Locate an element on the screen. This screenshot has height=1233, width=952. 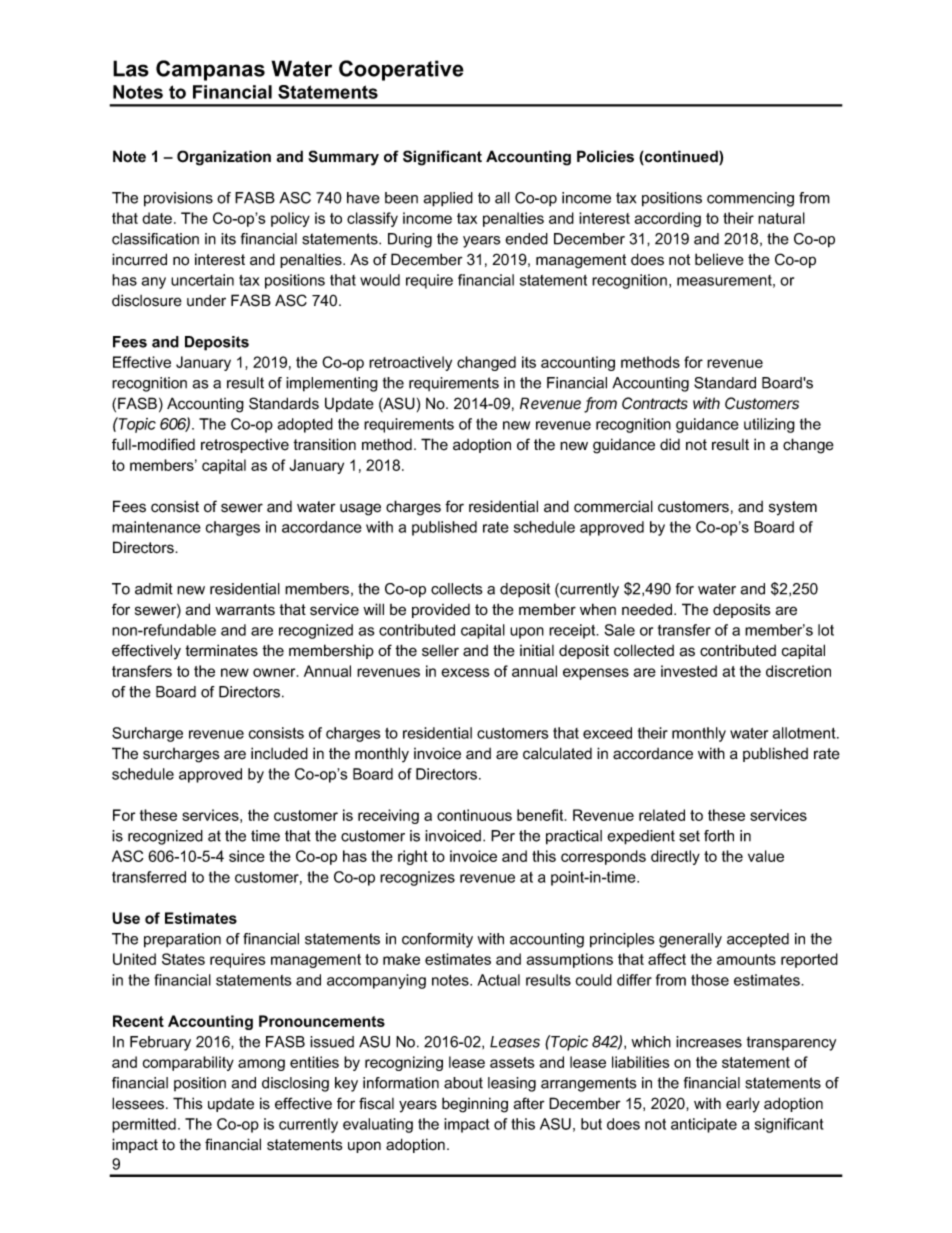
Organization is located at coordinates (224, 158).
